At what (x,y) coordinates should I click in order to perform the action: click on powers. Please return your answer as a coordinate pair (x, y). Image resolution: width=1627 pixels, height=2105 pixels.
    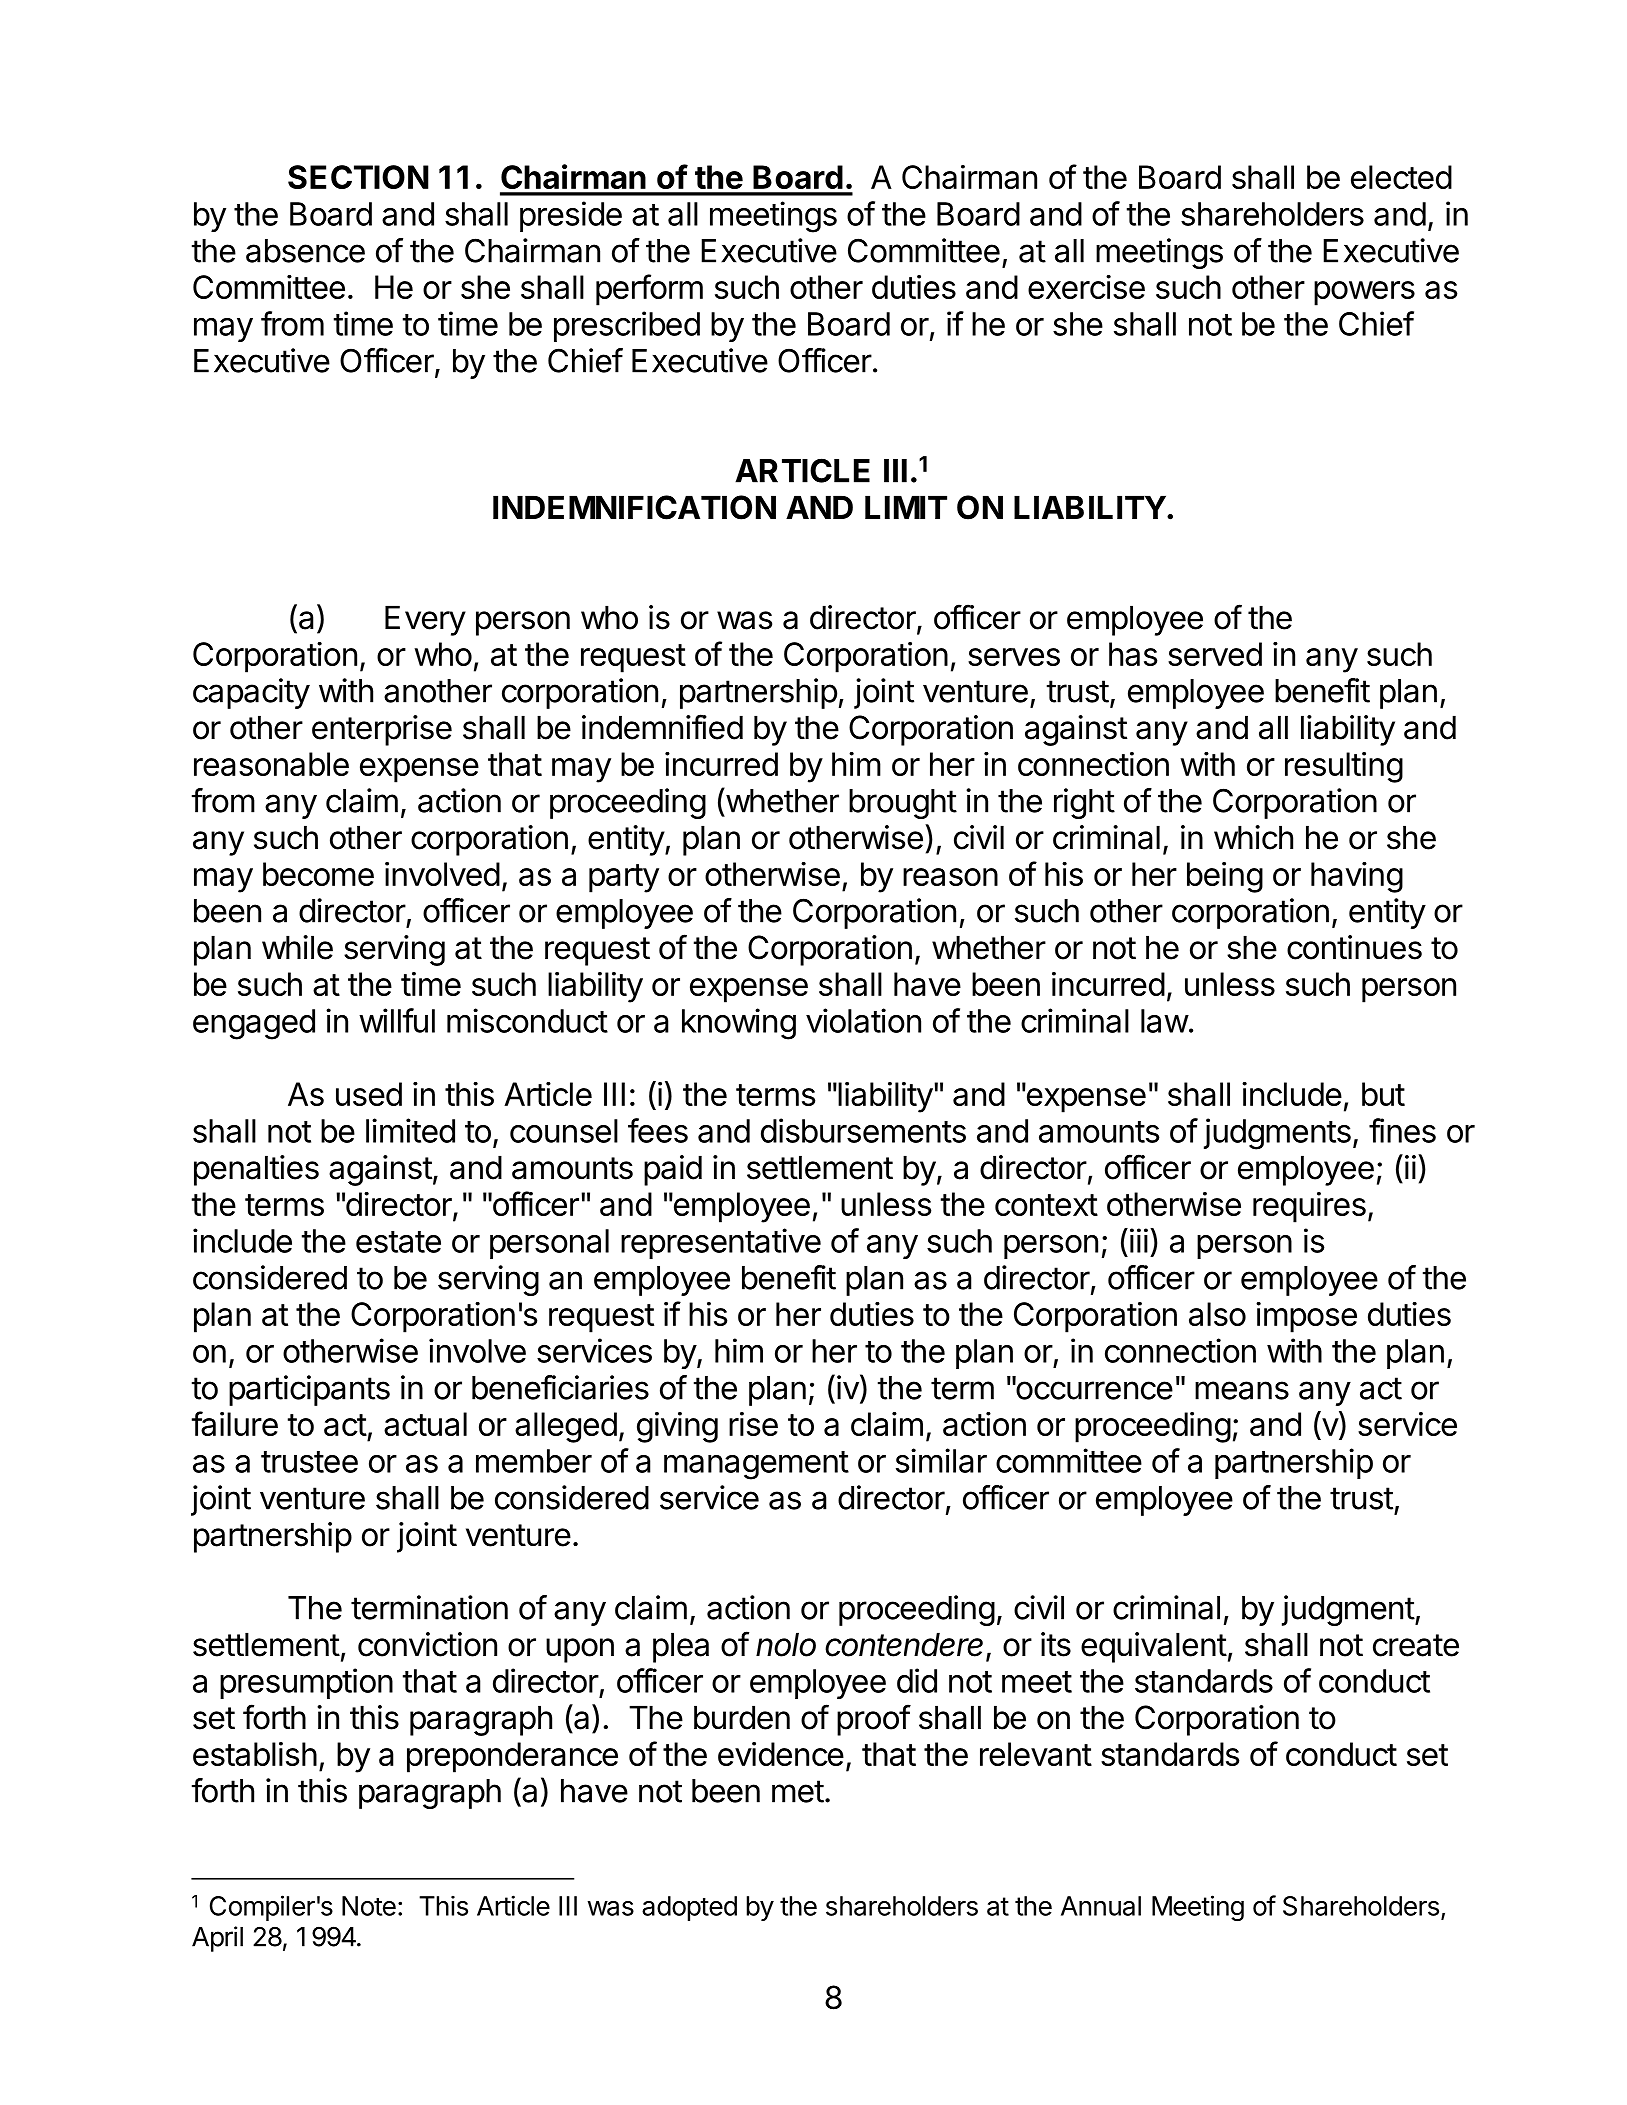
    Looking at the image, I should click on (1364, 293).
